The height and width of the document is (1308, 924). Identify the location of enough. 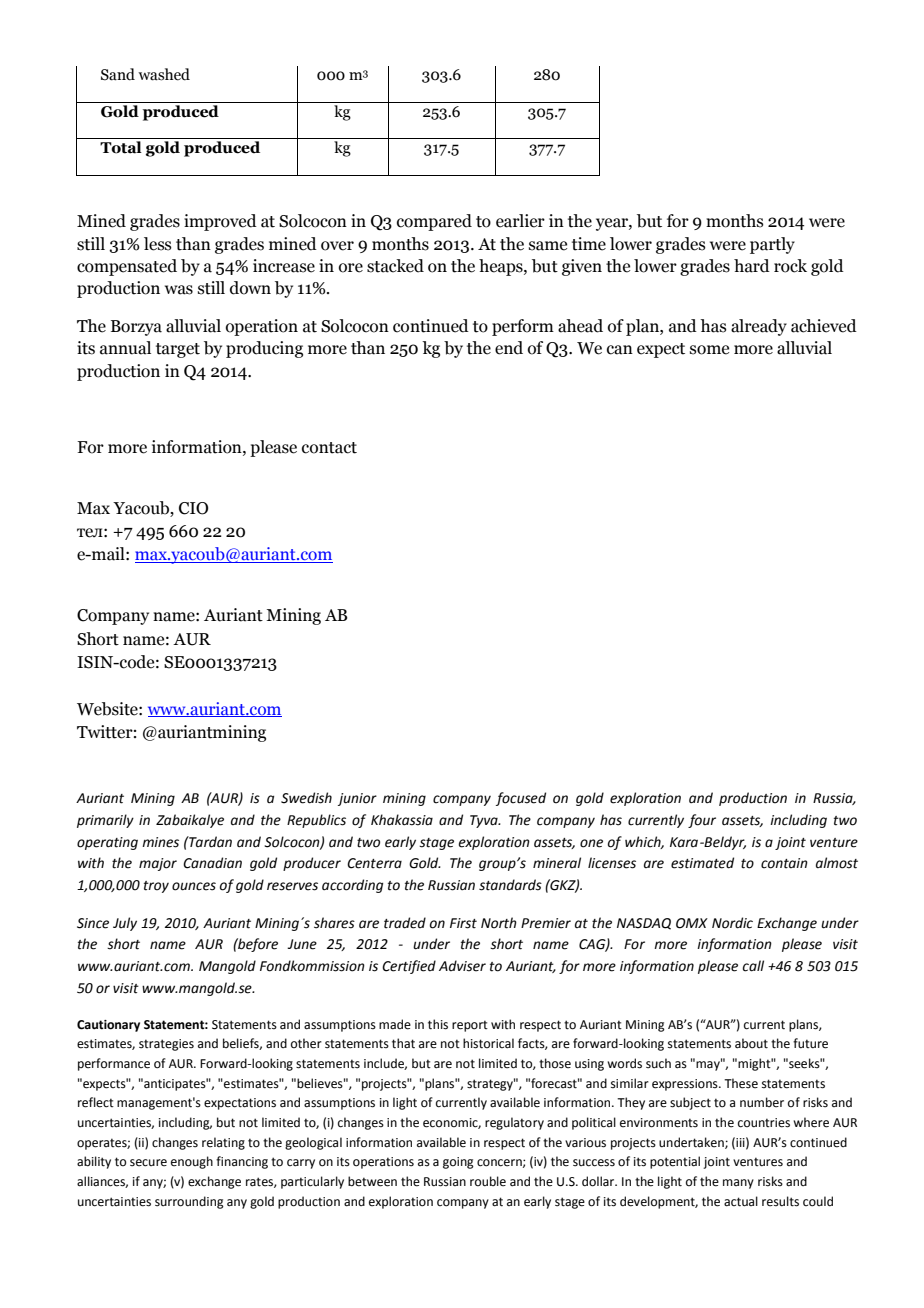
(192, 1162).
